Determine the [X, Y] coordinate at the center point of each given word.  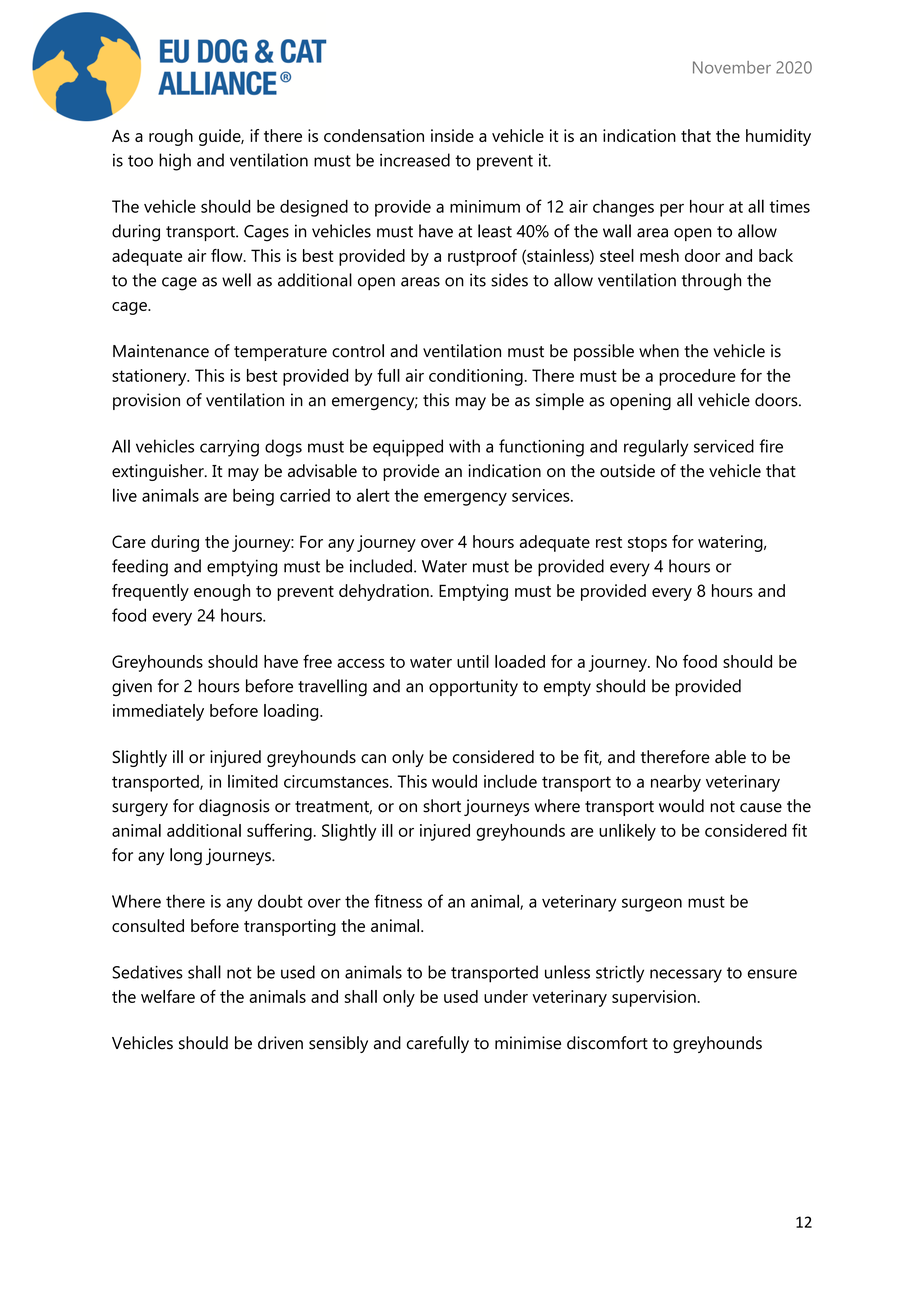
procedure [697, 377]
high [175, 162]
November [732, 67]
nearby [676, 783]
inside [452, 135]
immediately [158, 712]
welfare [168, 996]
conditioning [476, 377]
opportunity [473, 687]
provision [146, 401]
